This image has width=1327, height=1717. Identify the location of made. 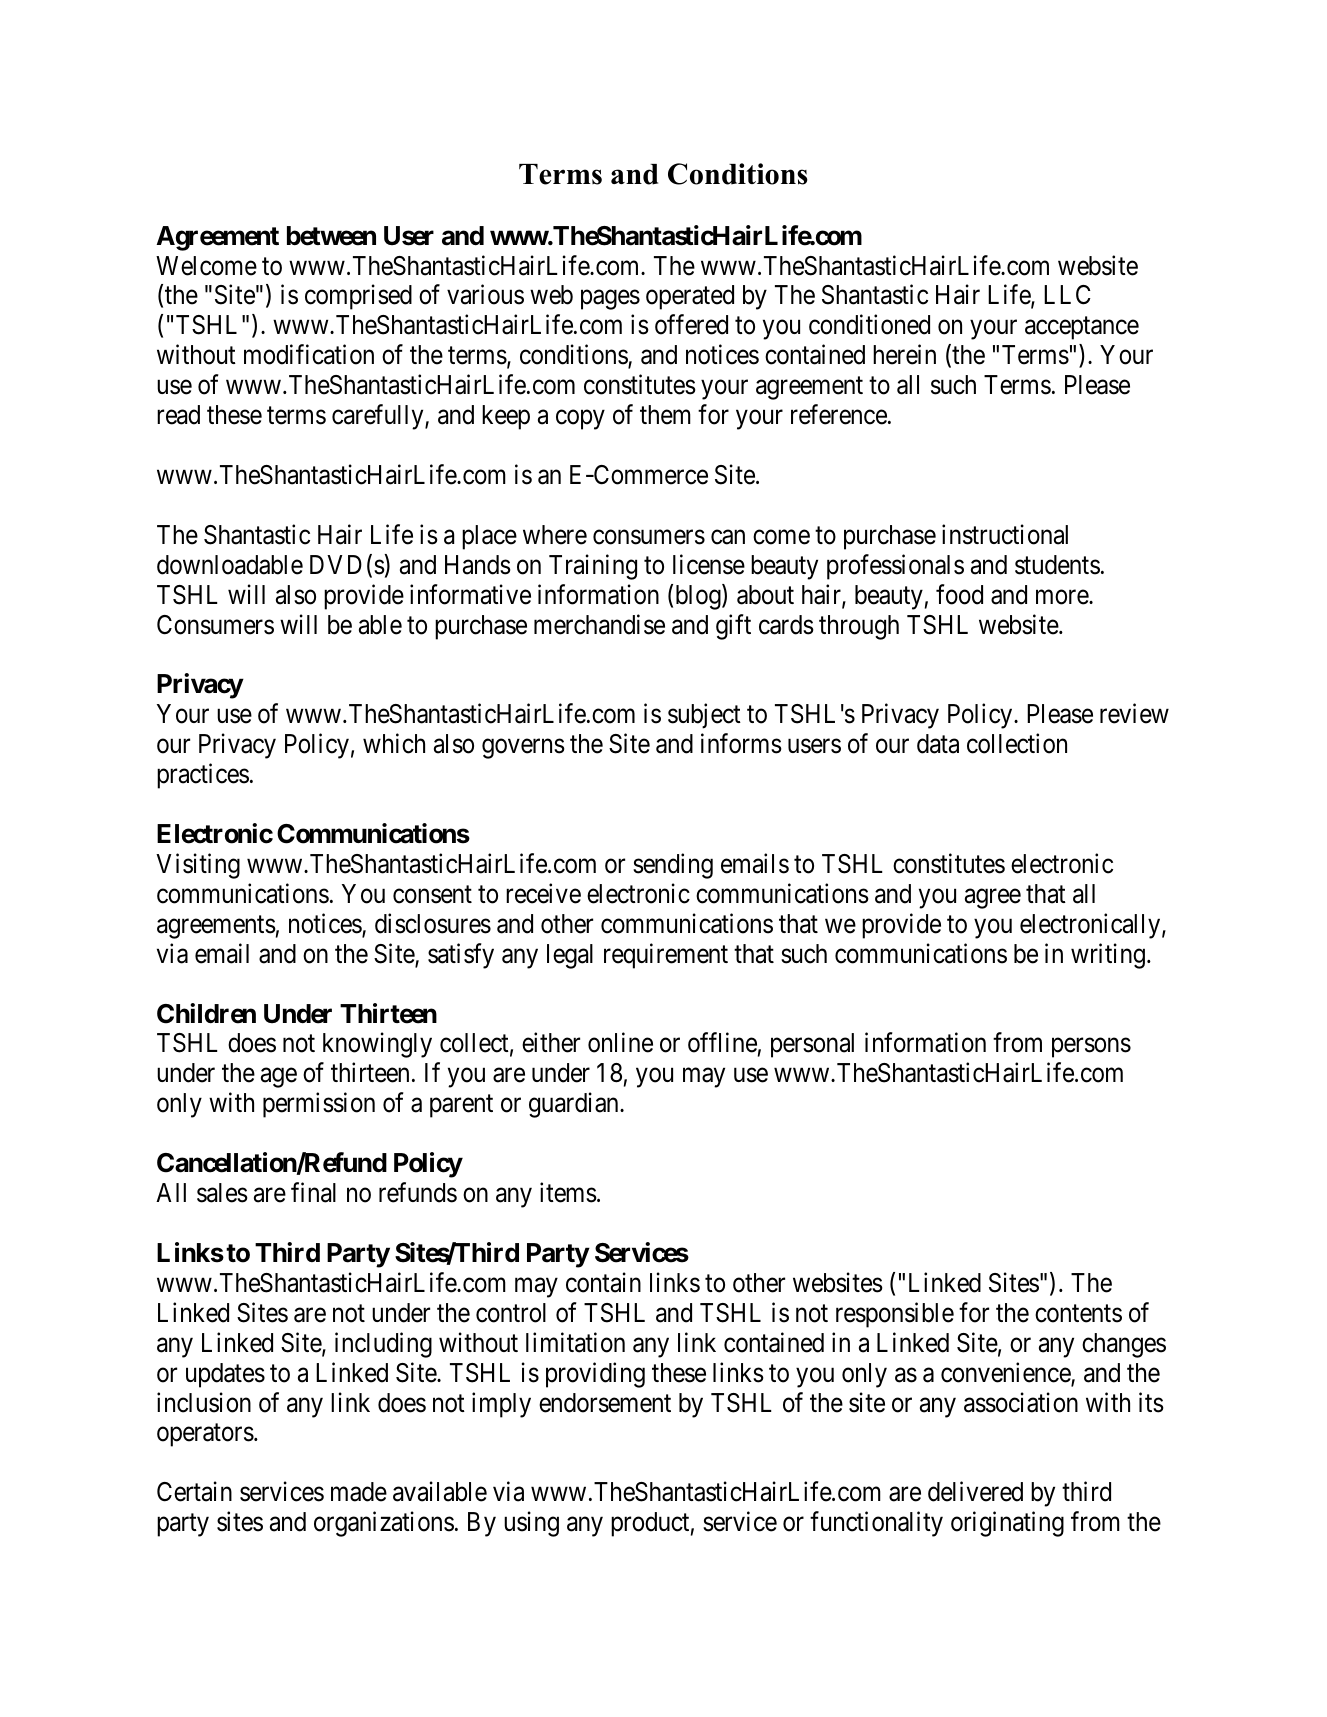
(359, 1492).
